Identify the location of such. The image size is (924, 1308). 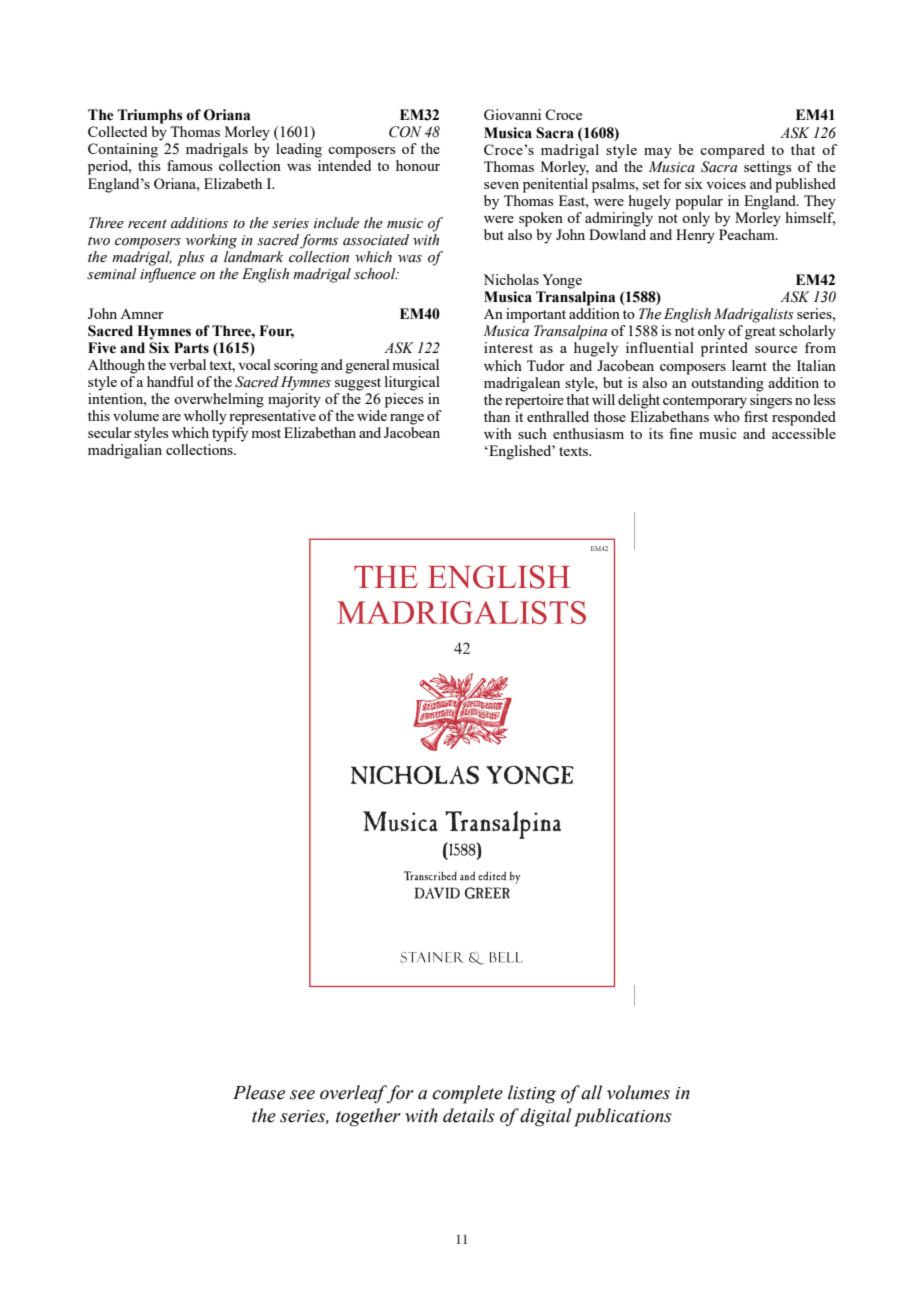
(532, 433).
